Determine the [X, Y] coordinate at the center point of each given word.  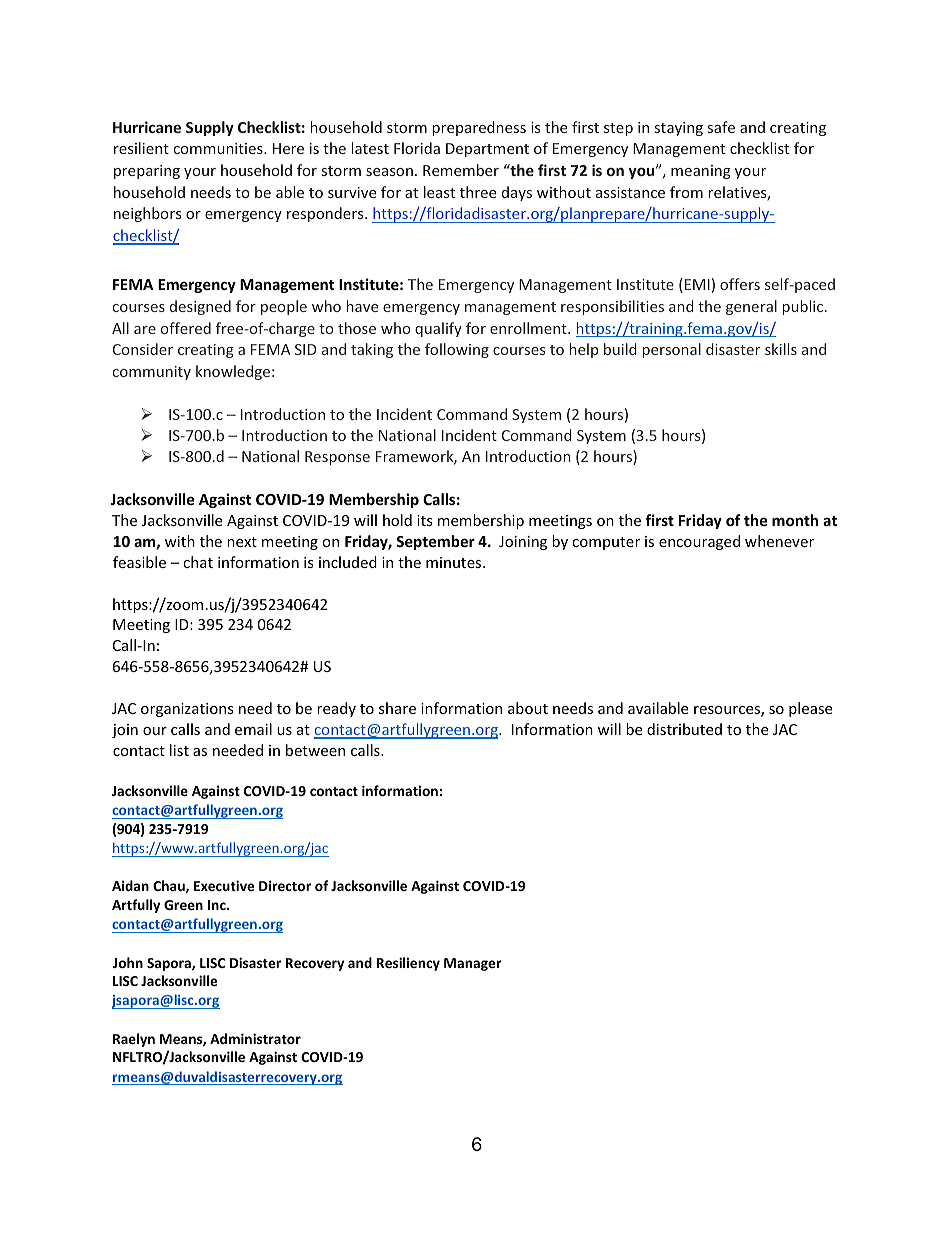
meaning [701, 172]
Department [487, 150]
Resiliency [408, 964]
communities [219, 148]
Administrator [255, 1038]
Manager [473, 964]
